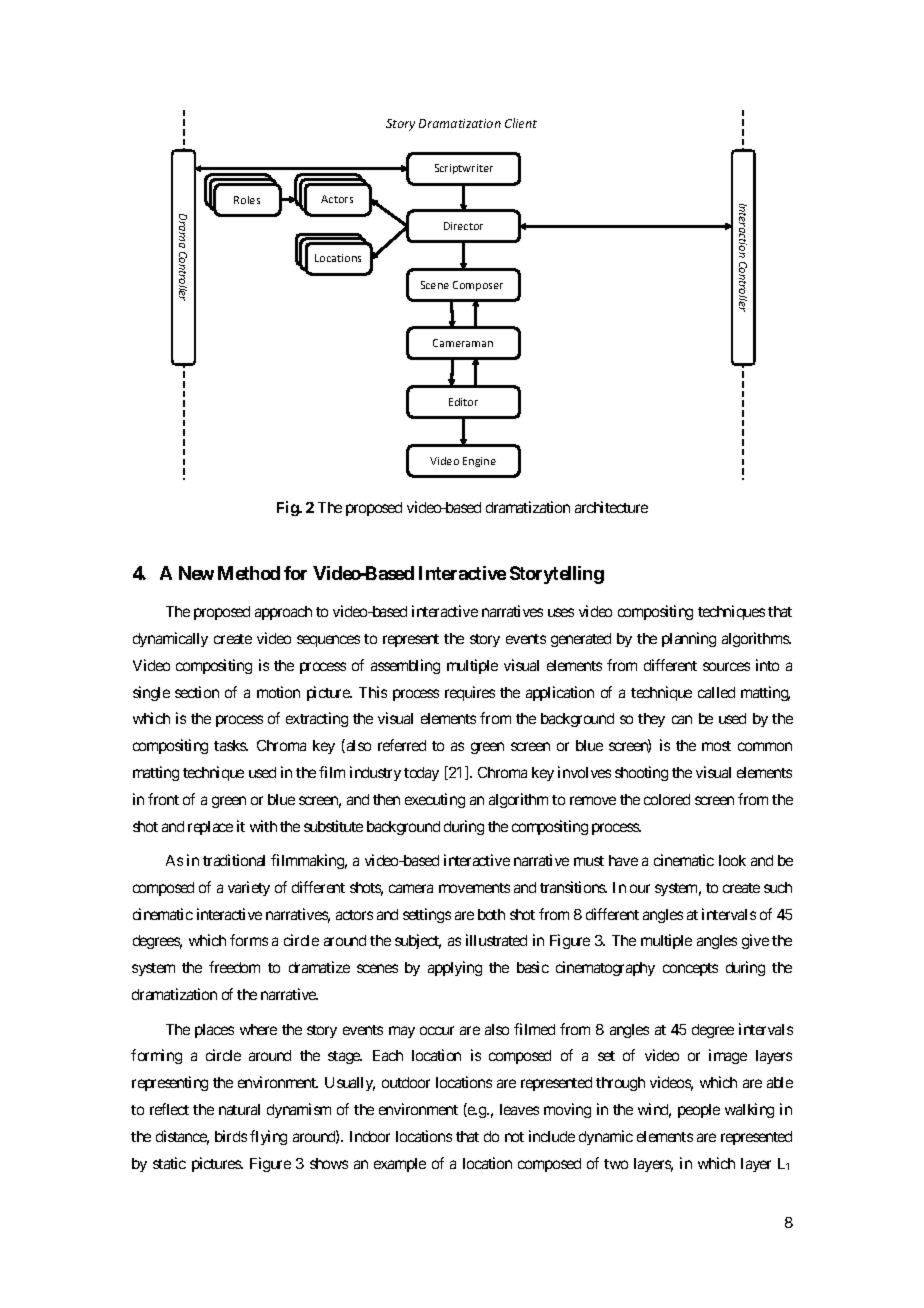 The image size is (924, 1308). Describe the element at coordinates (463, 226) in the screenshot. I see `Director` at that location.
